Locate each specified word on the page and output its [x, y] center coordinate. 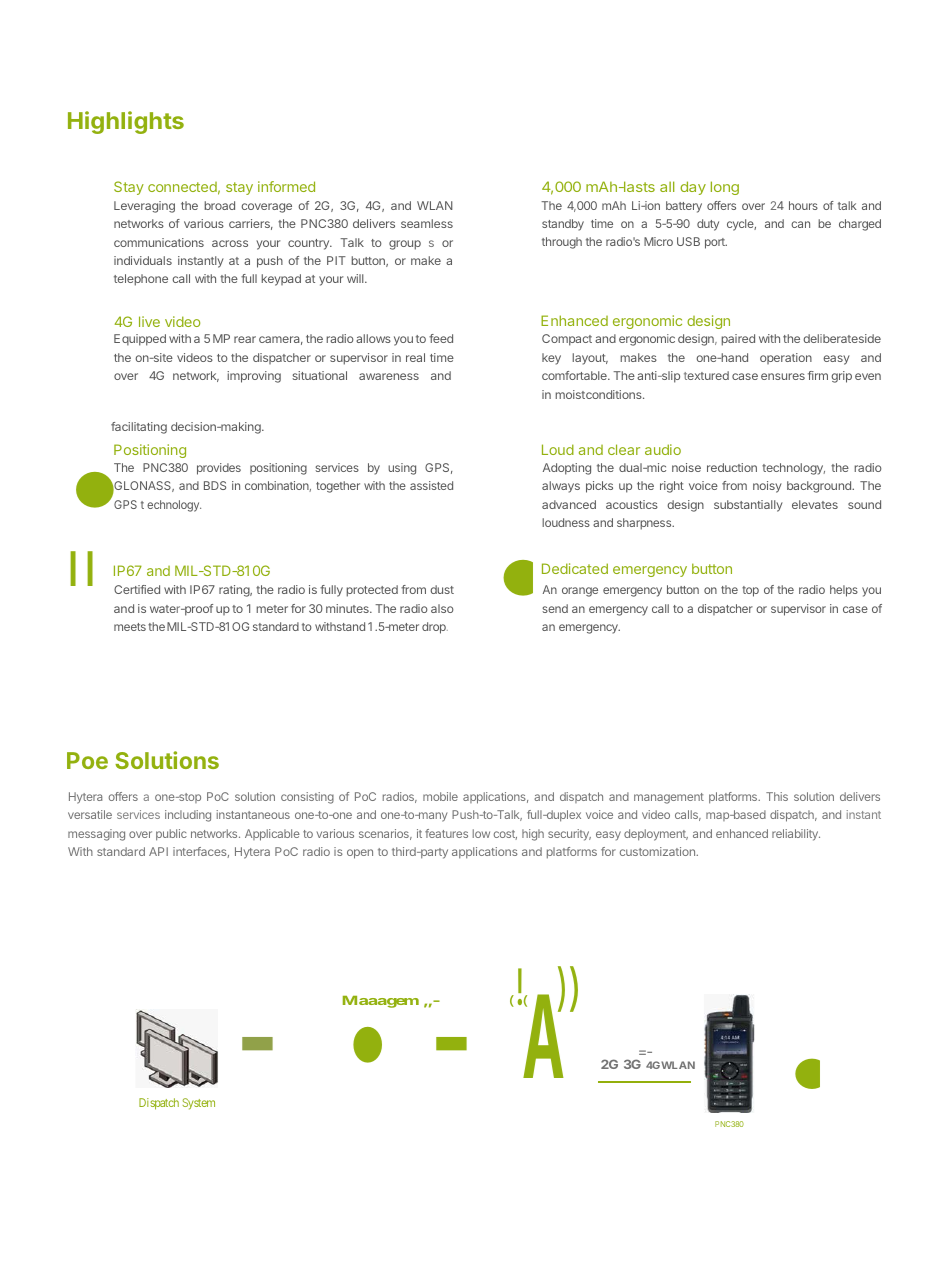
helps [844, 591]
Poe [87, 760]
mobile [440, 796]
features [446, 833]
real [415, 357]
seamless [427, 223]
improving [254, 377]
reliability [796, 835]
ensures [783, 376]
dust [442, 589]
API [158, 851]
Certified [137, 589]
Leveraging [144, 207]
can [800, 224]
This [777, 796]
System [198, 1104]
